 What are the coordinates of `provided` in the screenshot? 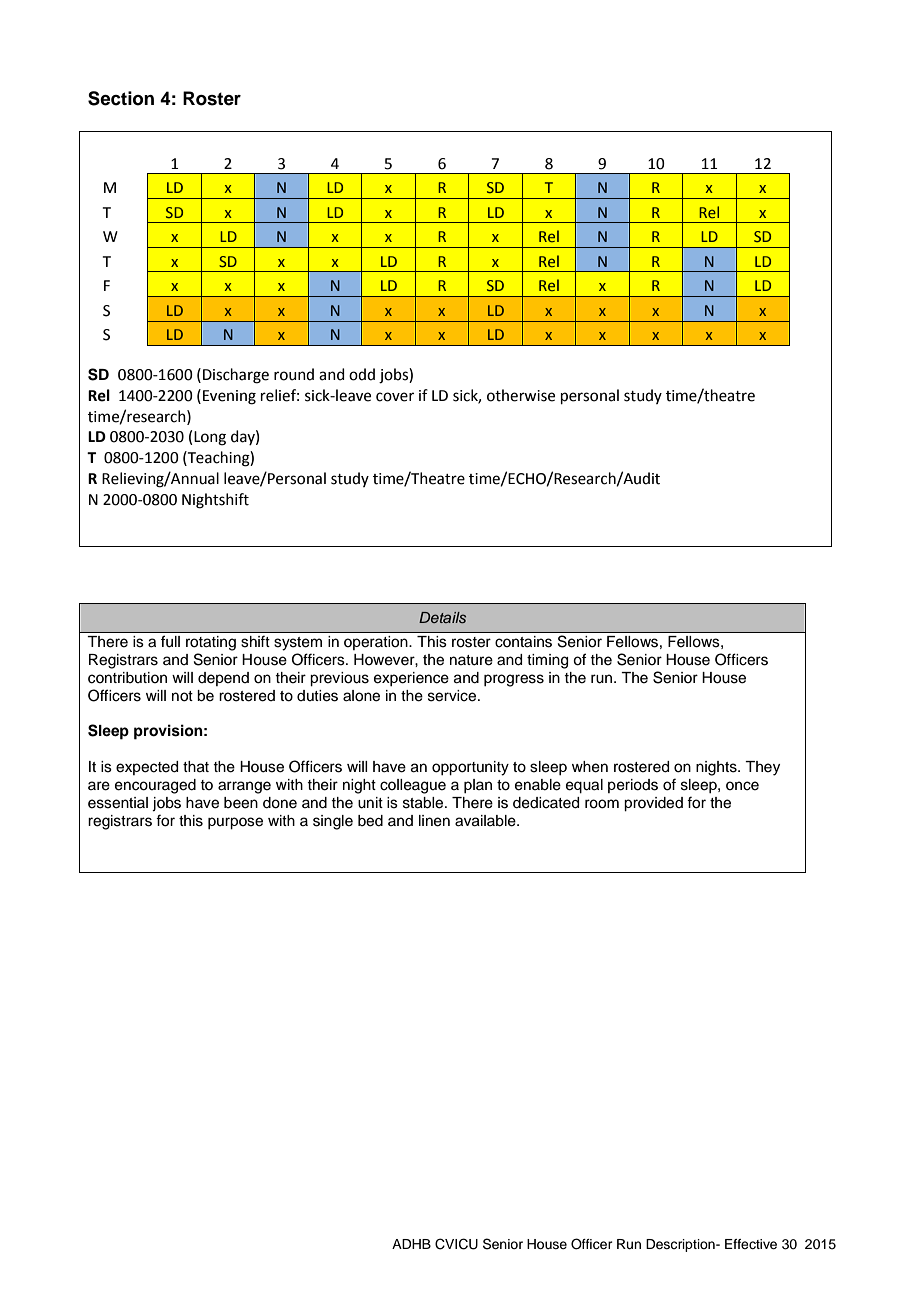 It's located at (653, 804).
